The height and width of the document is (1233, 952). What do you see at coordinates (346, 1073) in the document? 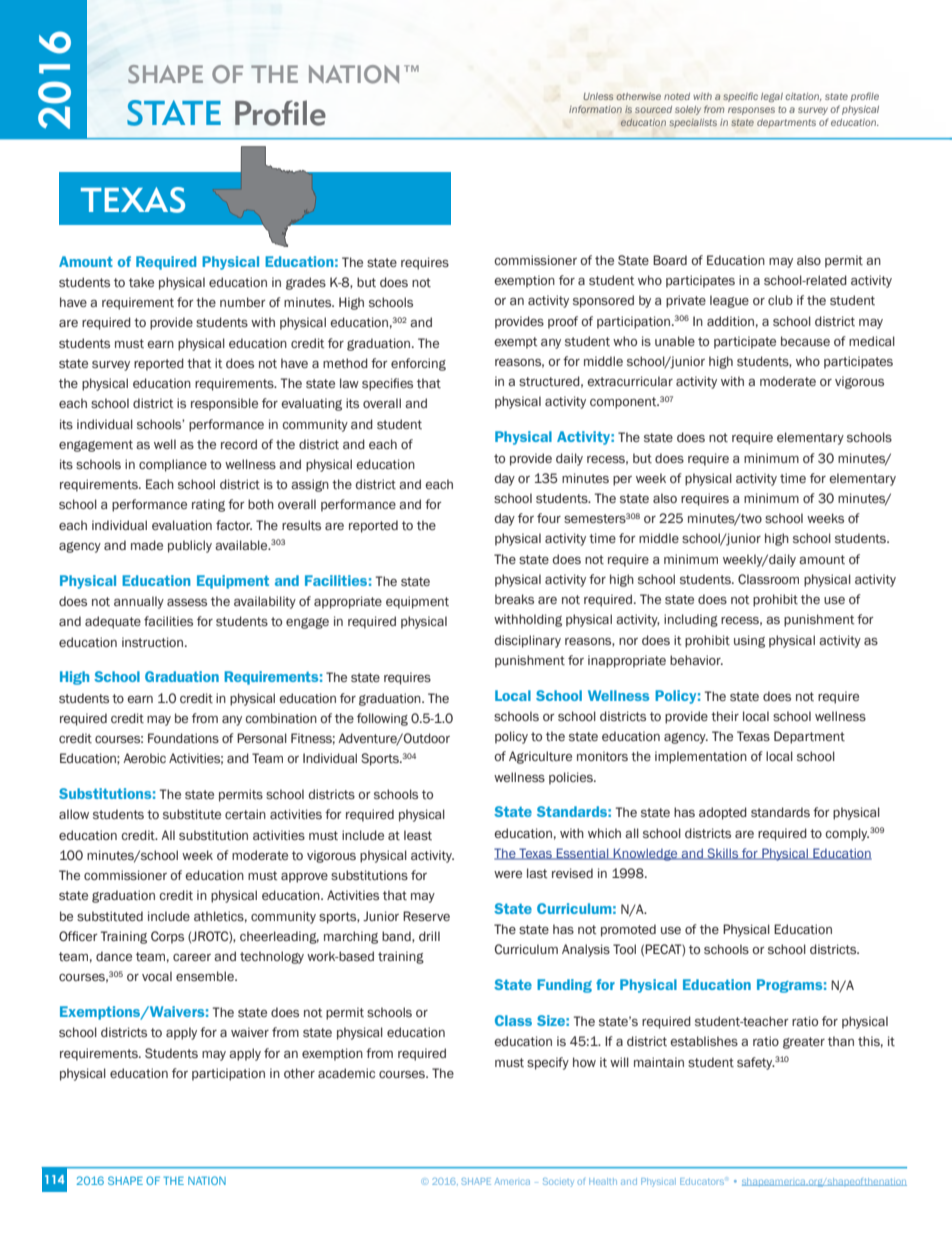
I see `academic` at bounding box center [346, 1073].
